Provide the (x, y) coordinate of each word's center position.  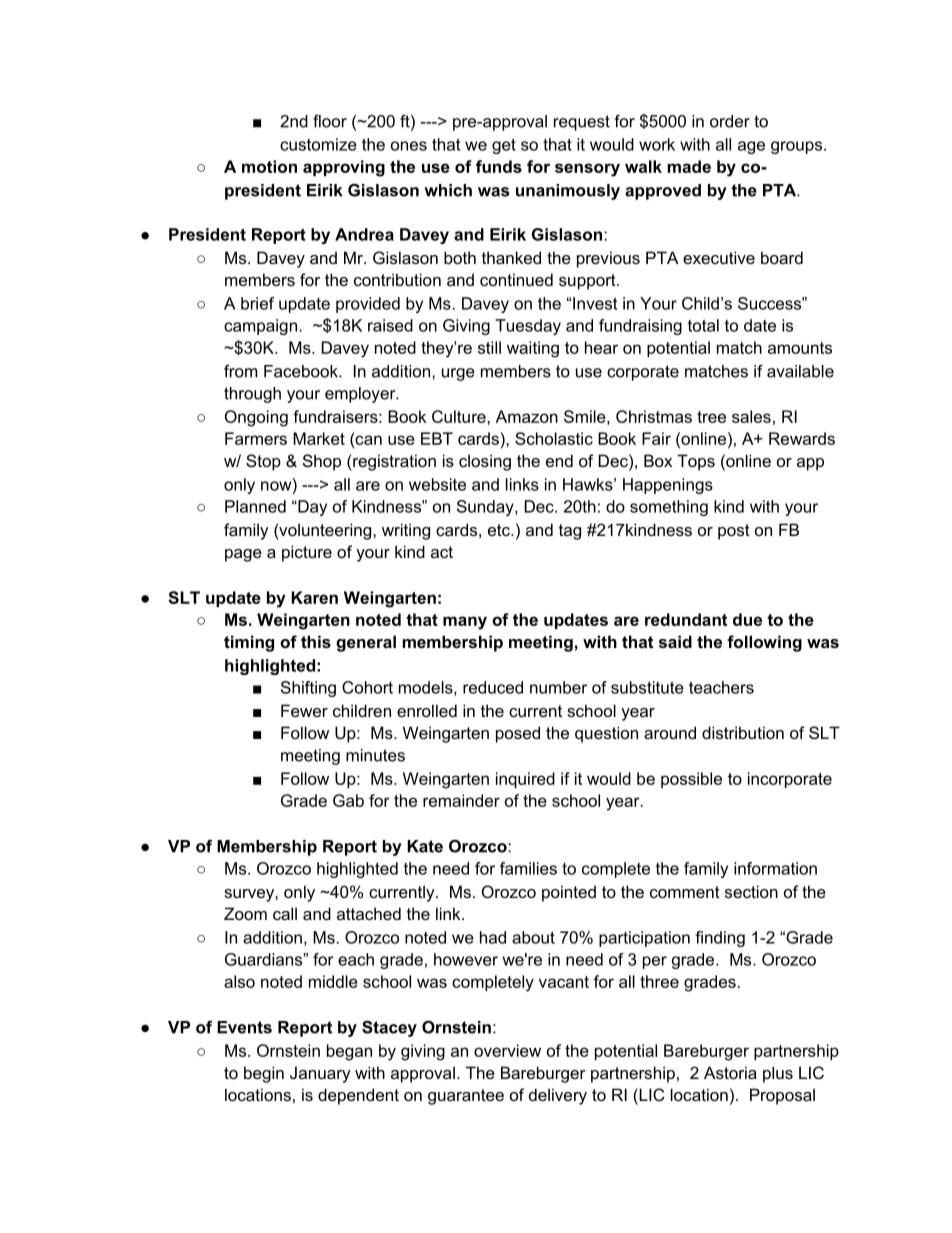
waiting (533, 349)
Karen (314, 597)
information (775, 868)
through (252, 395)
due (747, 619)
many (465, 623)
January (320, 1074)
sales (751, 416)
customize (318, 144)
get (504, 146)
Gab (348, 800)
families (528, 868)
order (730, 121)
